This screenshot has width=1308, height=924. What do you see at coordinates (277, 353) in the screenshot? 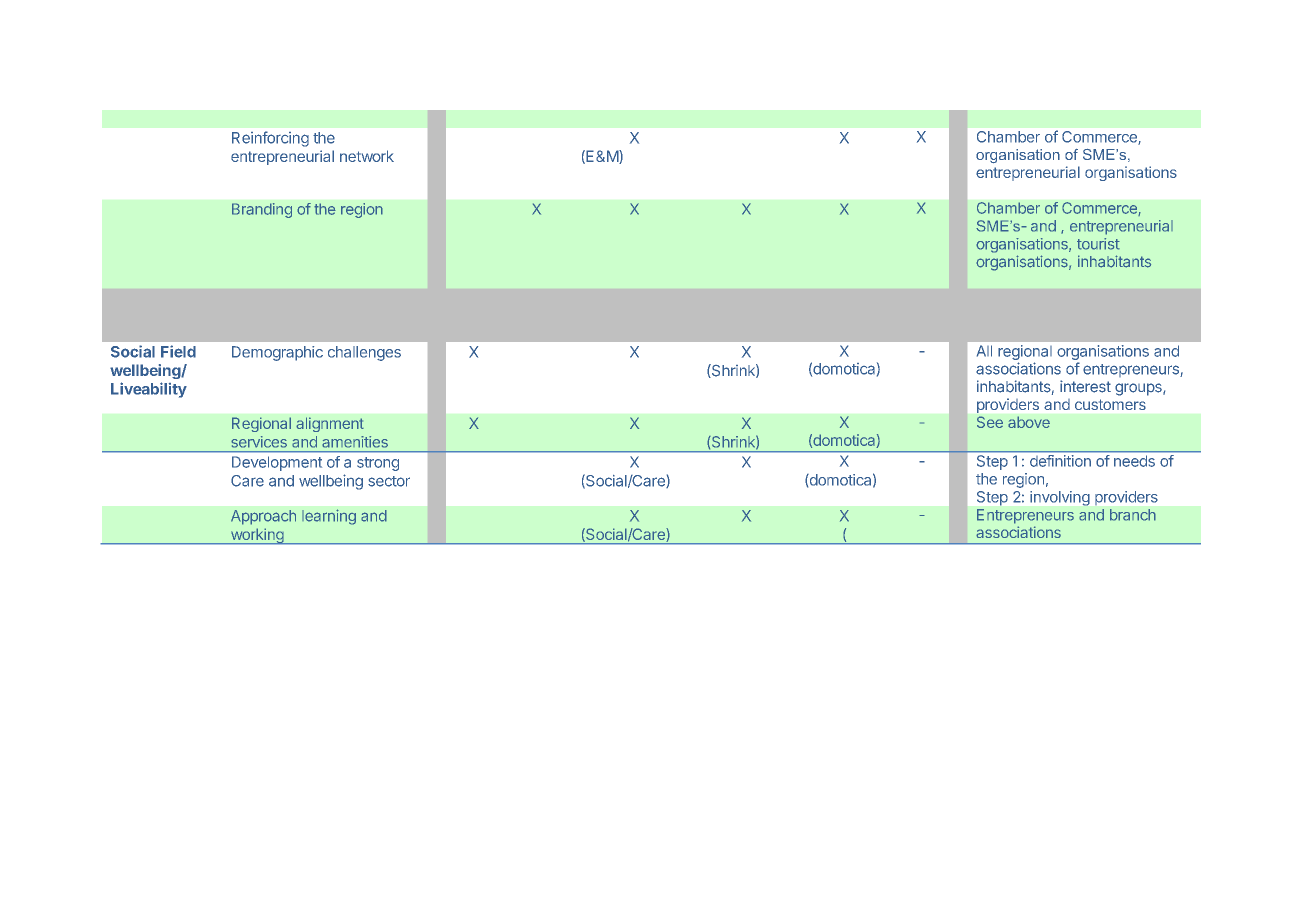
I see `Demographic` at bounding box center [277, 353].
